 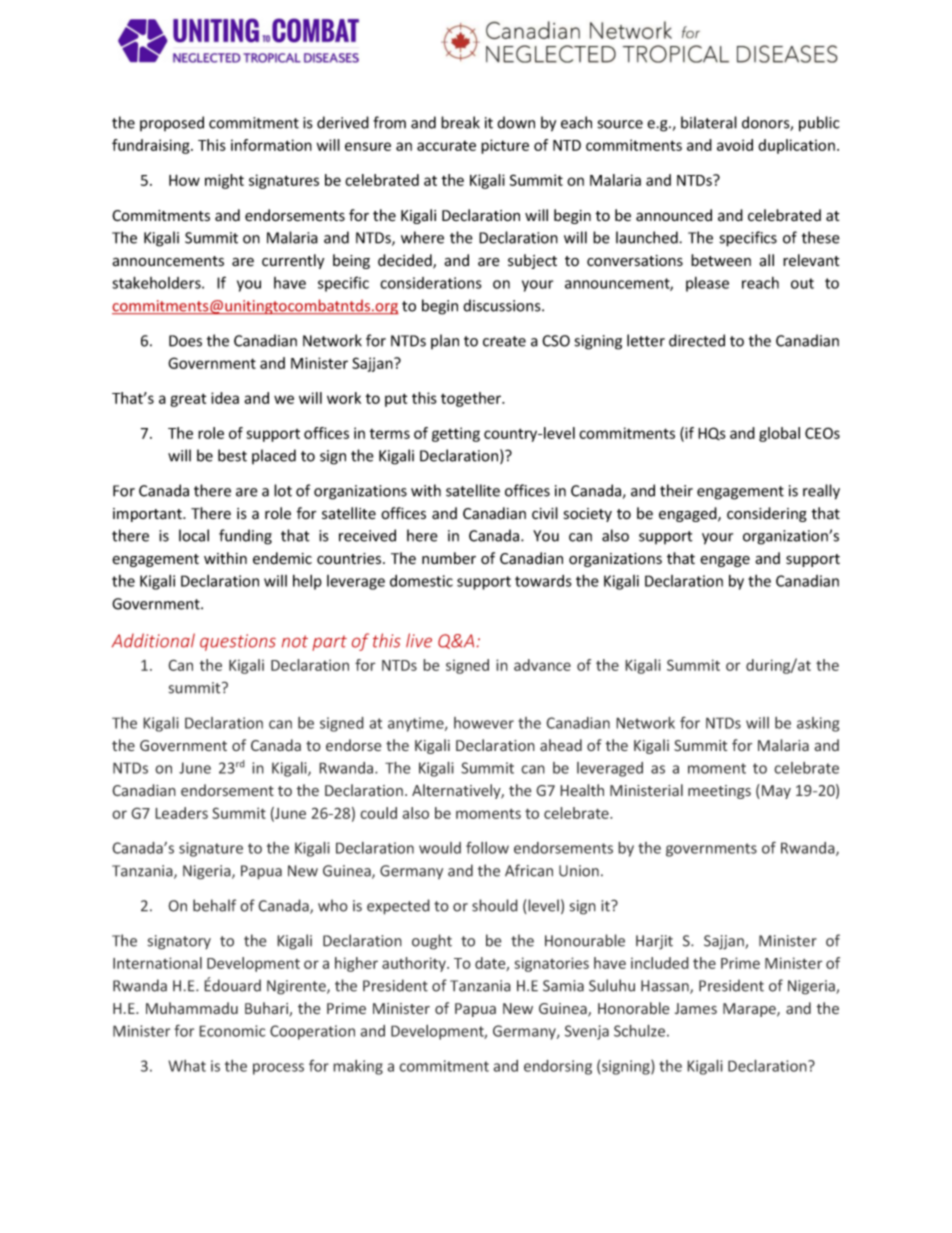 I want to click on towards, so click(x=543, y=581).
